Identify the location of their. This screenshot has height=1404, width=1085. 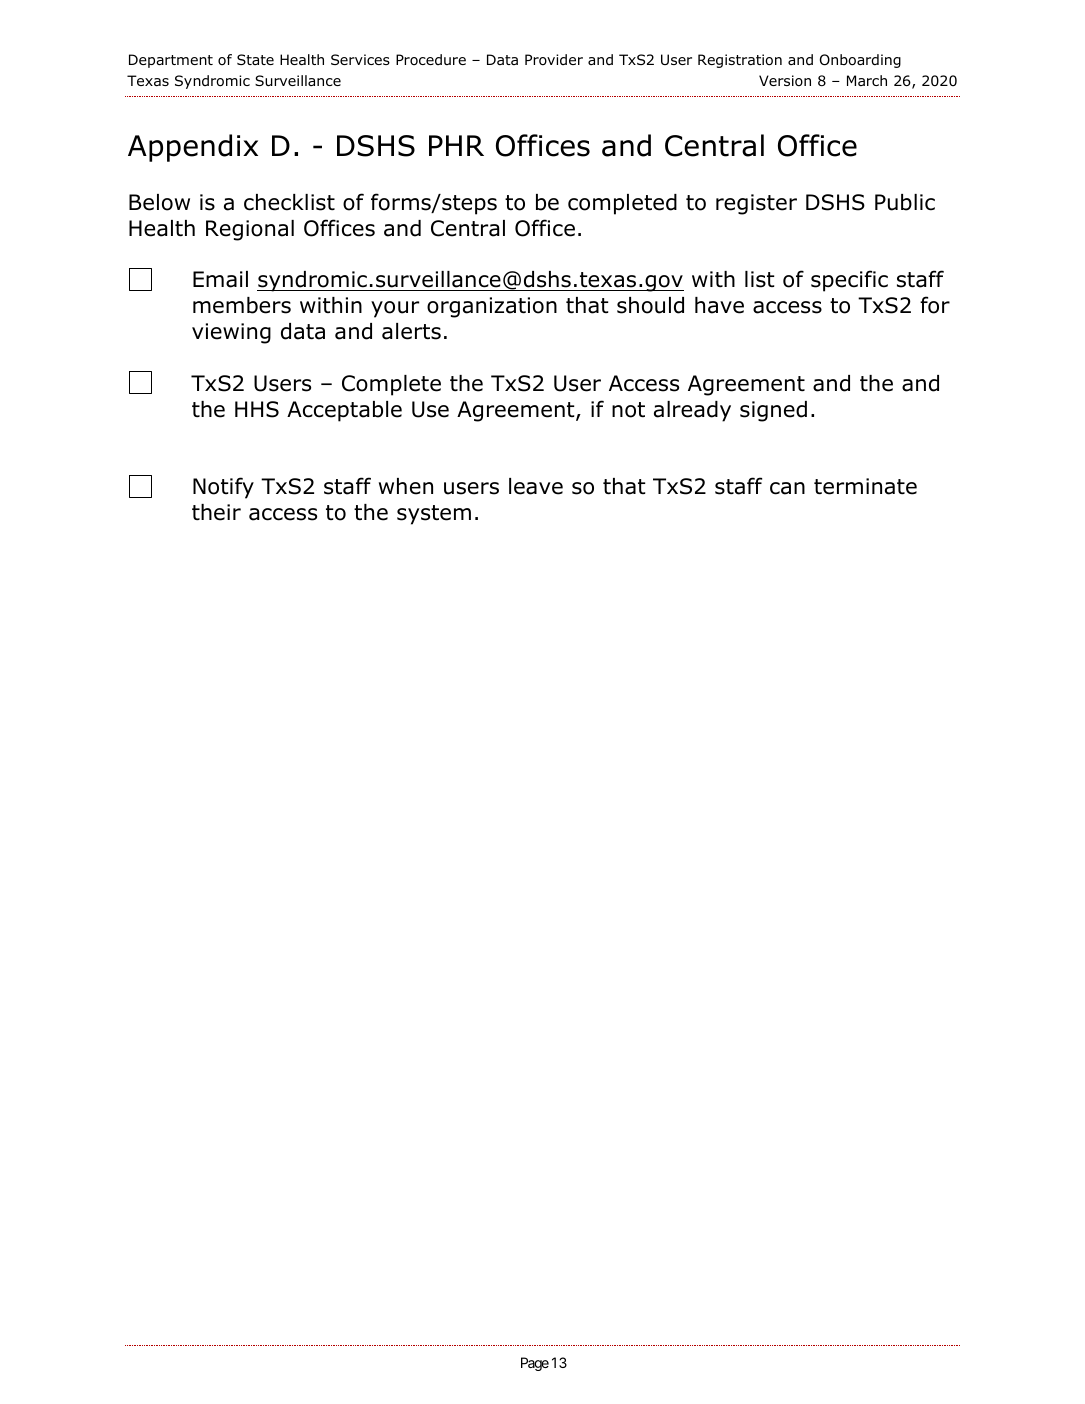
(216, 512).
